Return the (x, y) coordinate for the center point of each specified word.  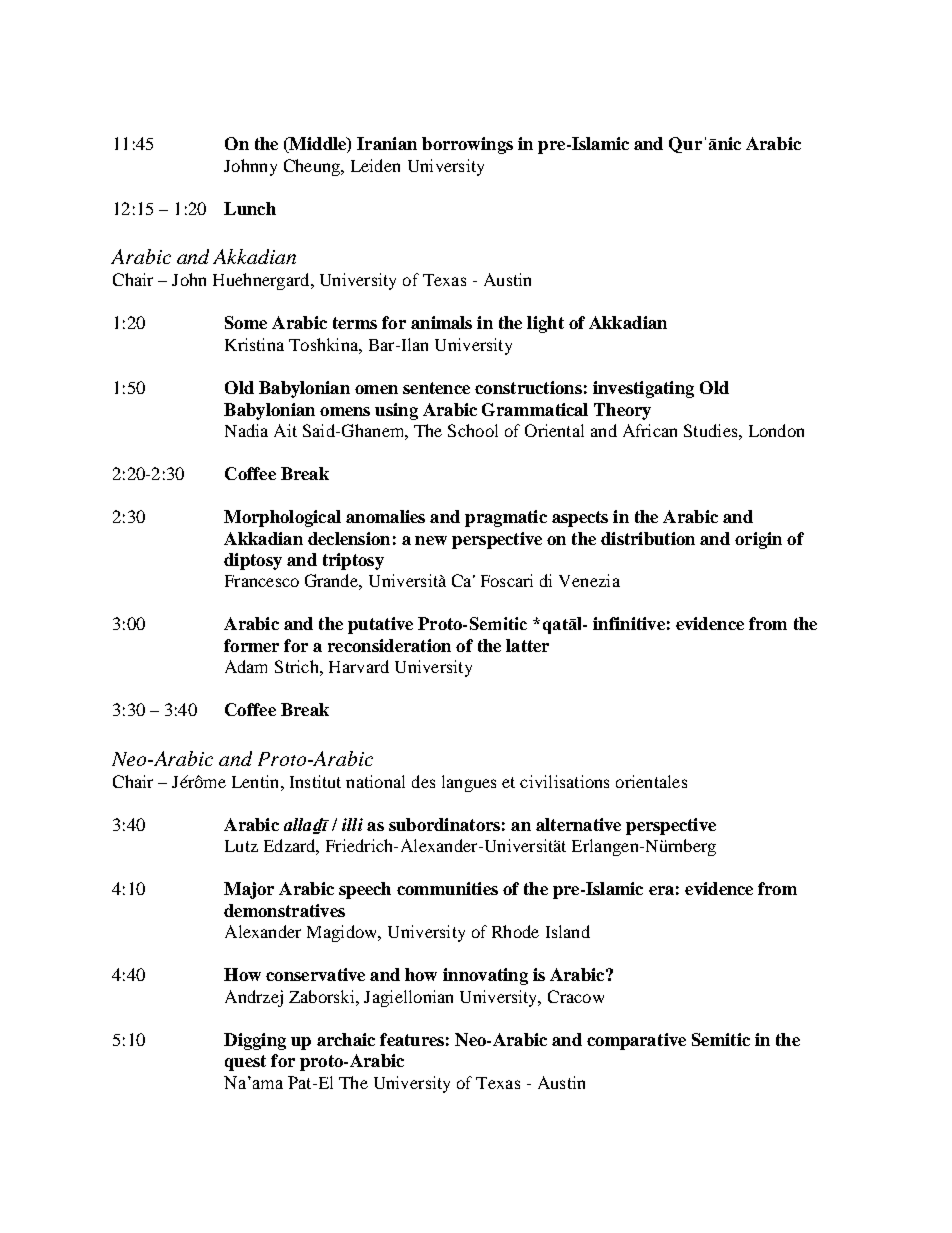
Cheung (313, 167)
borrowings (467, 145)
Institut (315, 781)
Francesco (262, 581)
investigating (643, 389)
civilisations (564, 781)
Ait (285, 430)
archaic (346, 1039)
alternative (578, 824)
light (545, 324)
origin (758, 540)
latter (527, 645)
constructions (528, 387)
